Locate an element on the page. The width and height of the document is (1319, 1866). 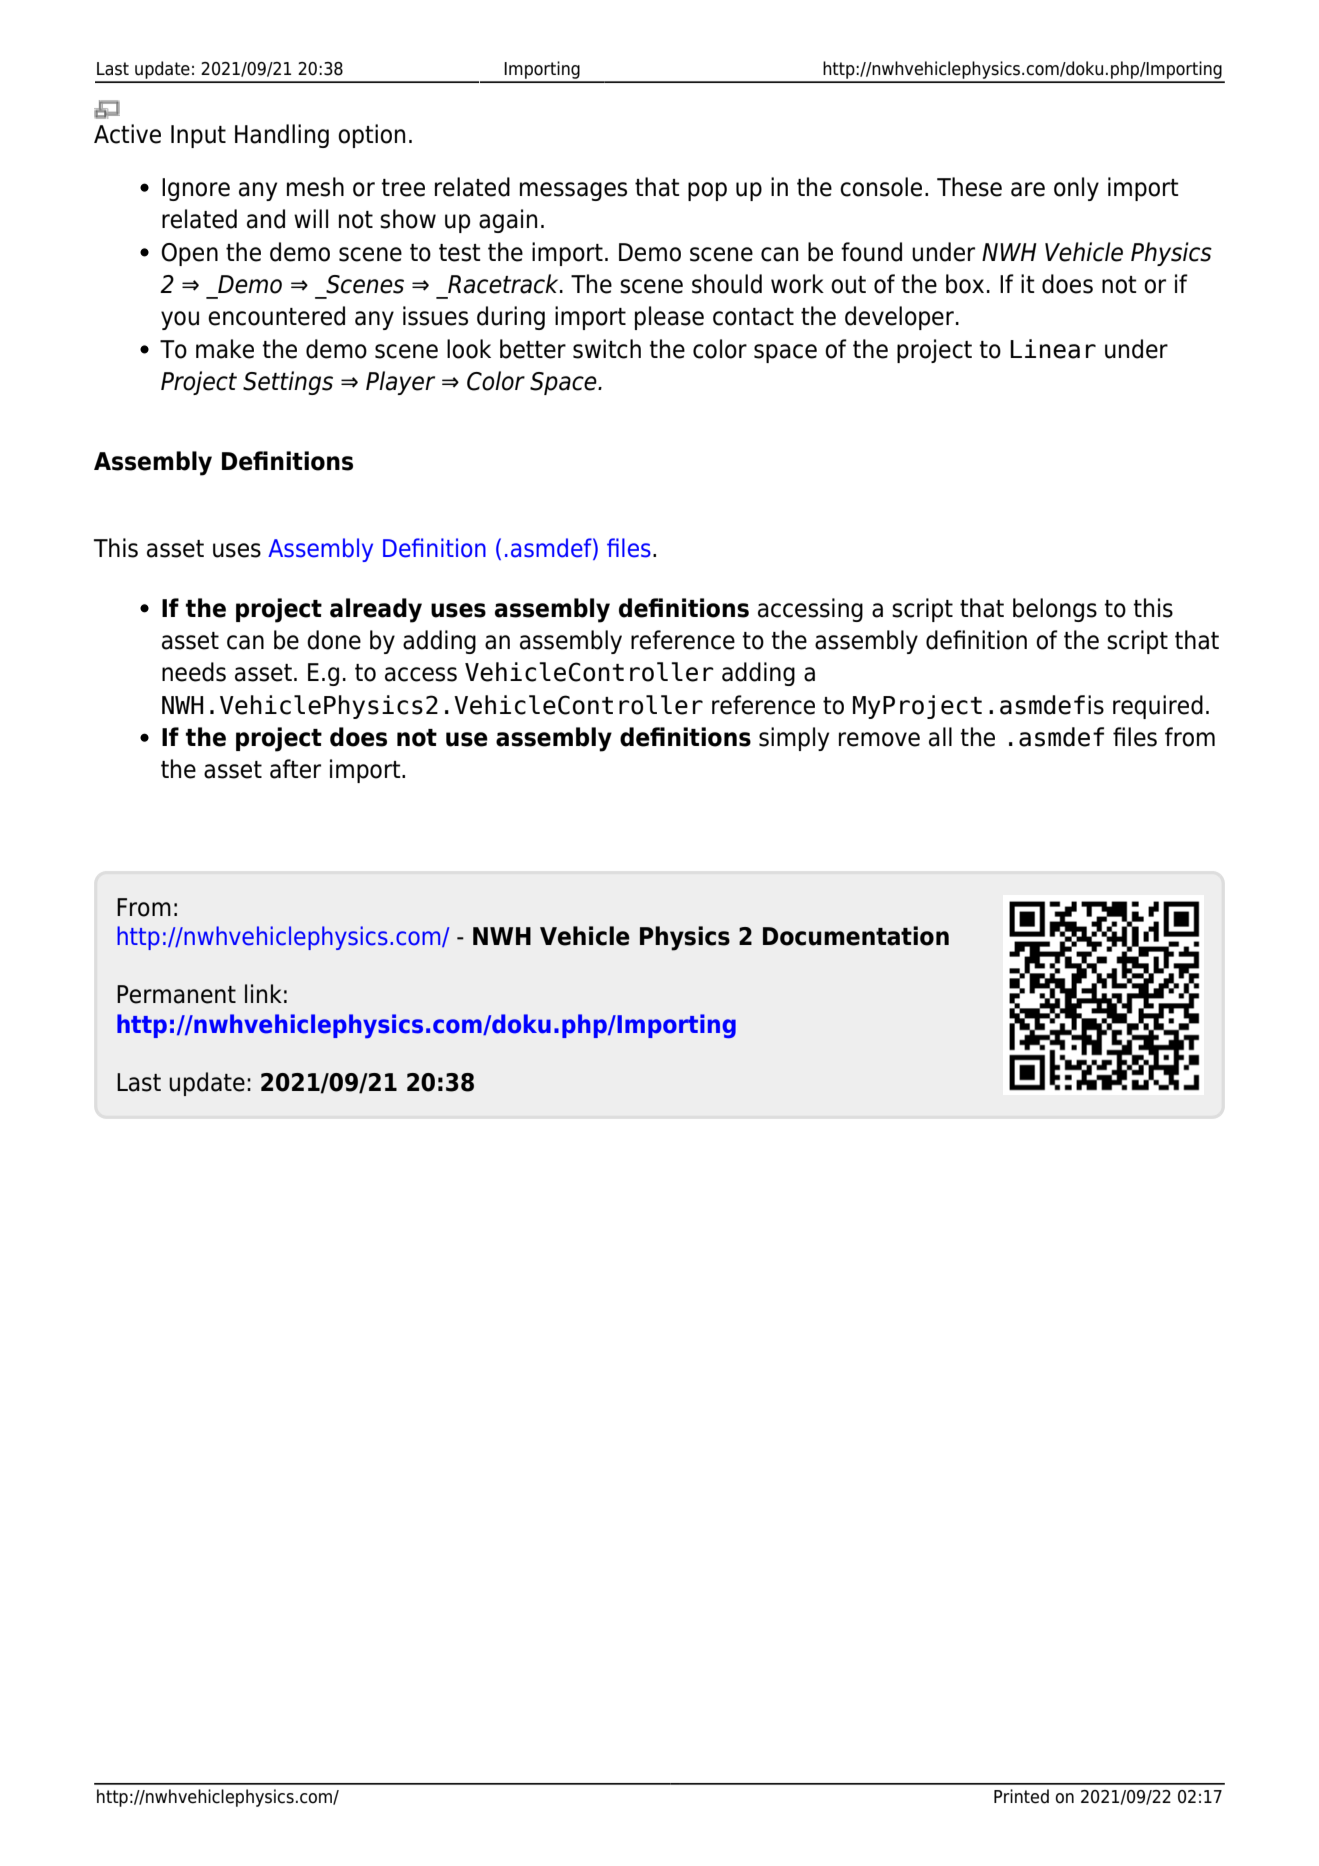
pop is located at coordinates (707, 191).
